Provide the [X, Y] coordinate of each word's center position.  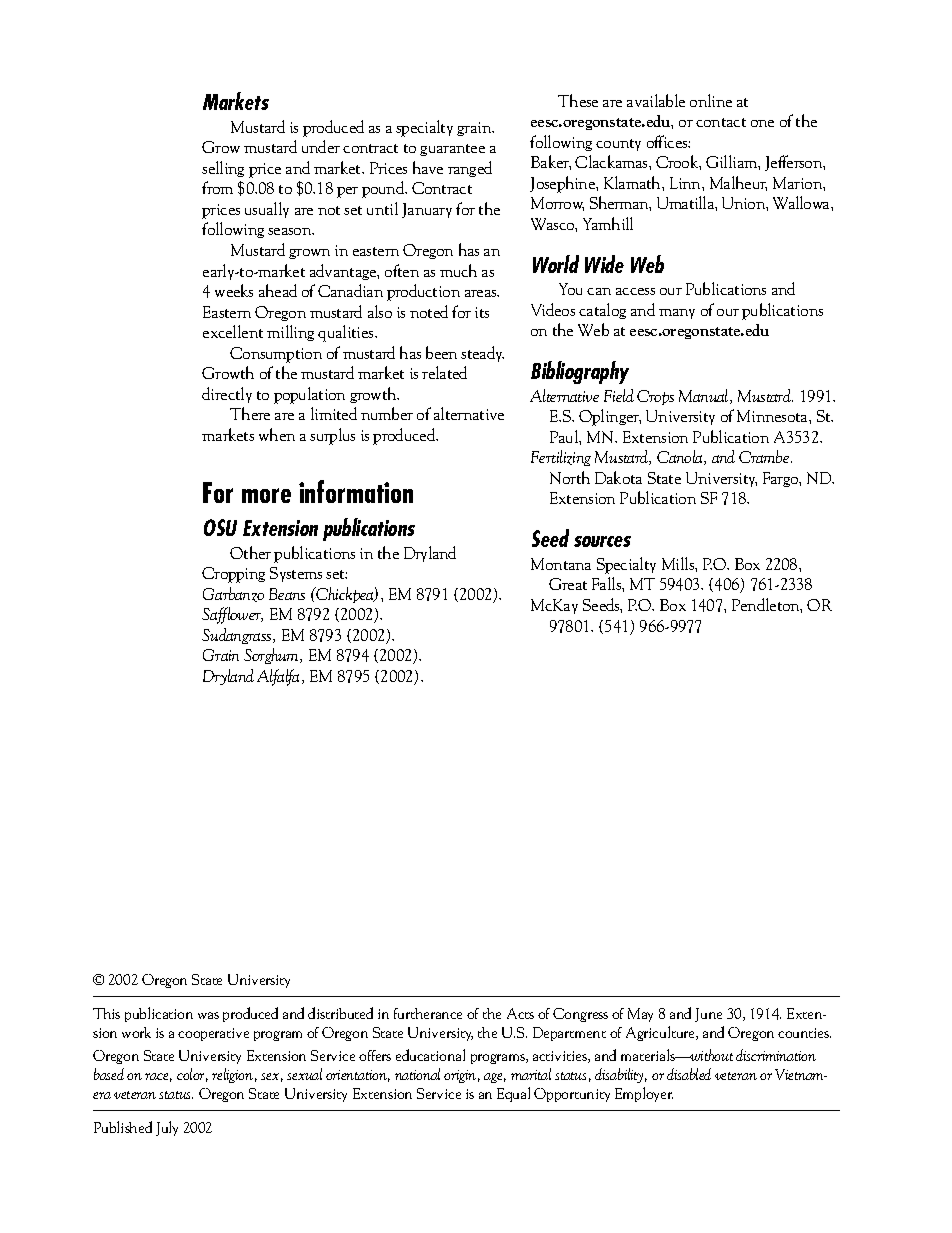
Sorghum [273, 656]
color [192, 1075]
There [250, 413]
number [387, 413]
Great [568, 584]
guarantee [452, 150]
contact [721, 122]
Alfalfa [280, 677]
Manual [705, 396]
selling [223, 169]
